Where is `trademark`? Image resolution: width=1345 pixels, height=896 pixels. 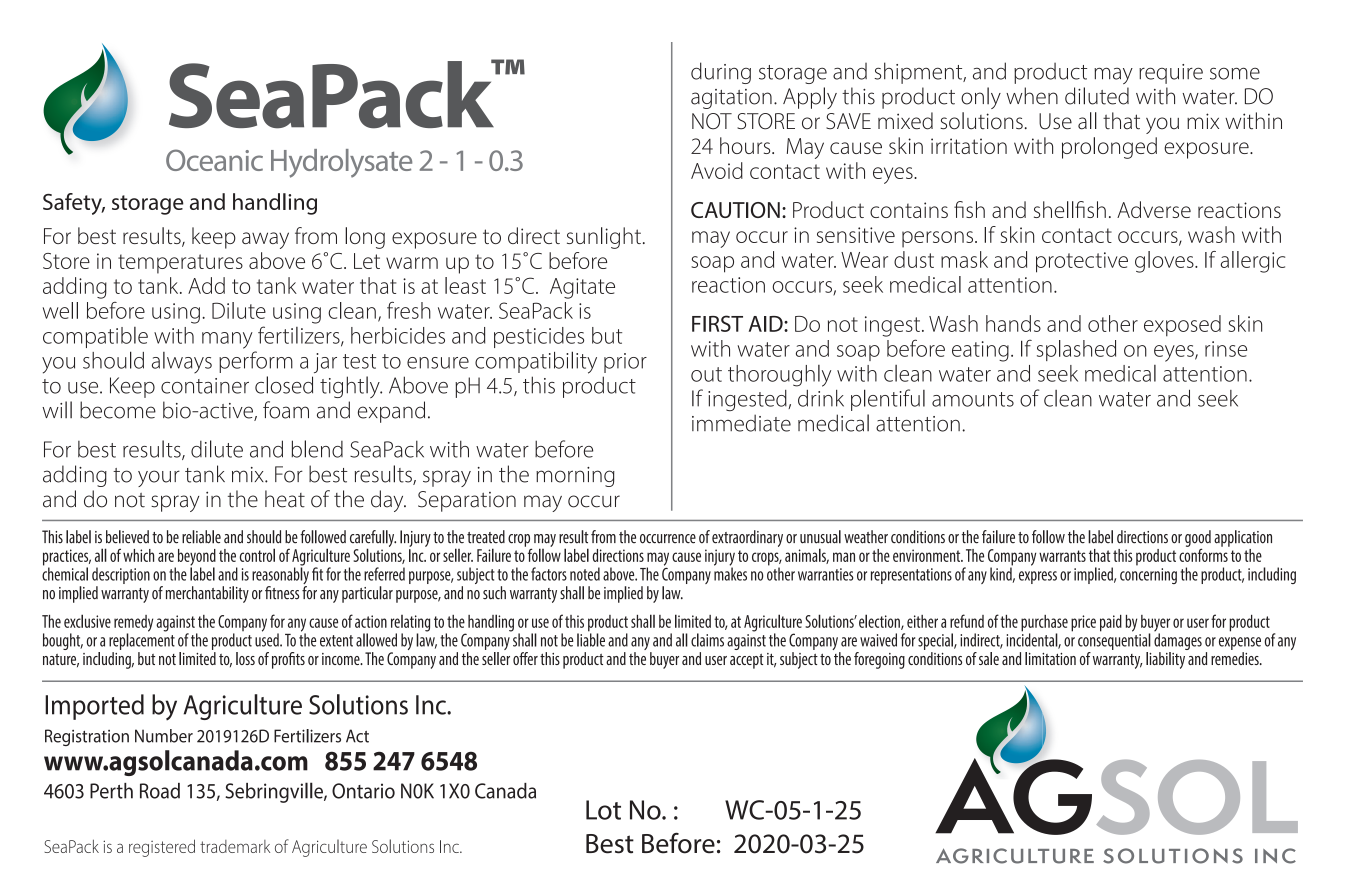
trademark is located at coordinates (235, 846).
